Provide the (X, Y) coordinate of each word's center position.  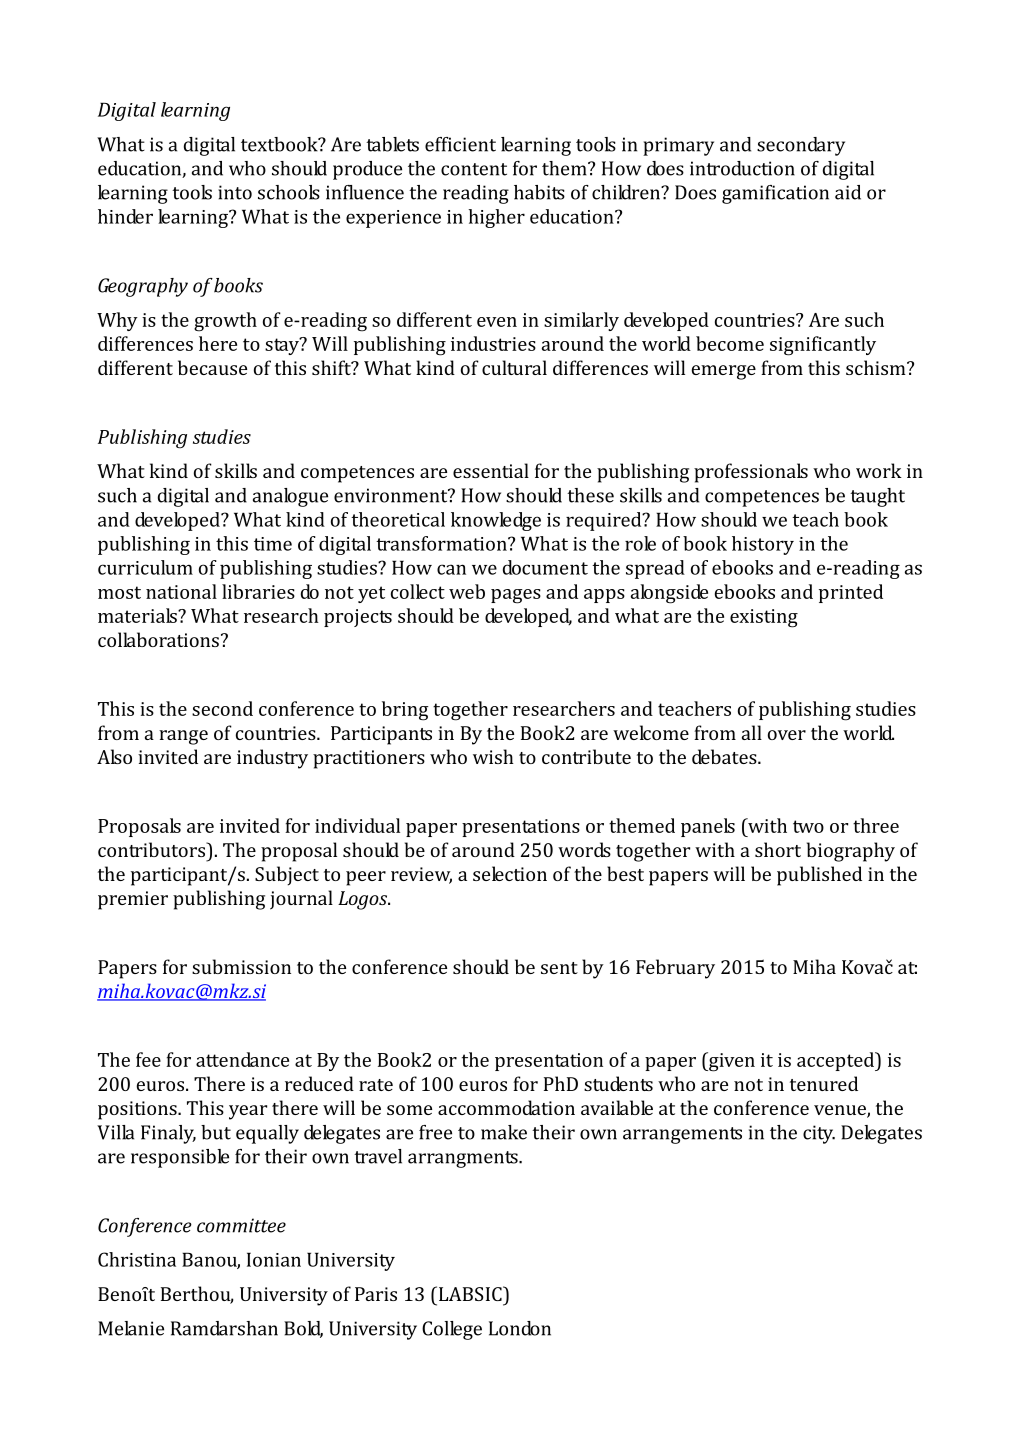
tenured (824, 1083)
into (235, 192)
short (778, 849)
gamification (775, 194)
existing (764, 618)
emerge (724, 372)
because (212, 367)
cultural (514, 367)
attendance (242, 1059)
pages (516, 596)
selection (510, 873)
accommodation (506, 1107)
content (474, 169)
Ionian (274, 1259)
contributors (152, 849)
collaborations (158, 639)
